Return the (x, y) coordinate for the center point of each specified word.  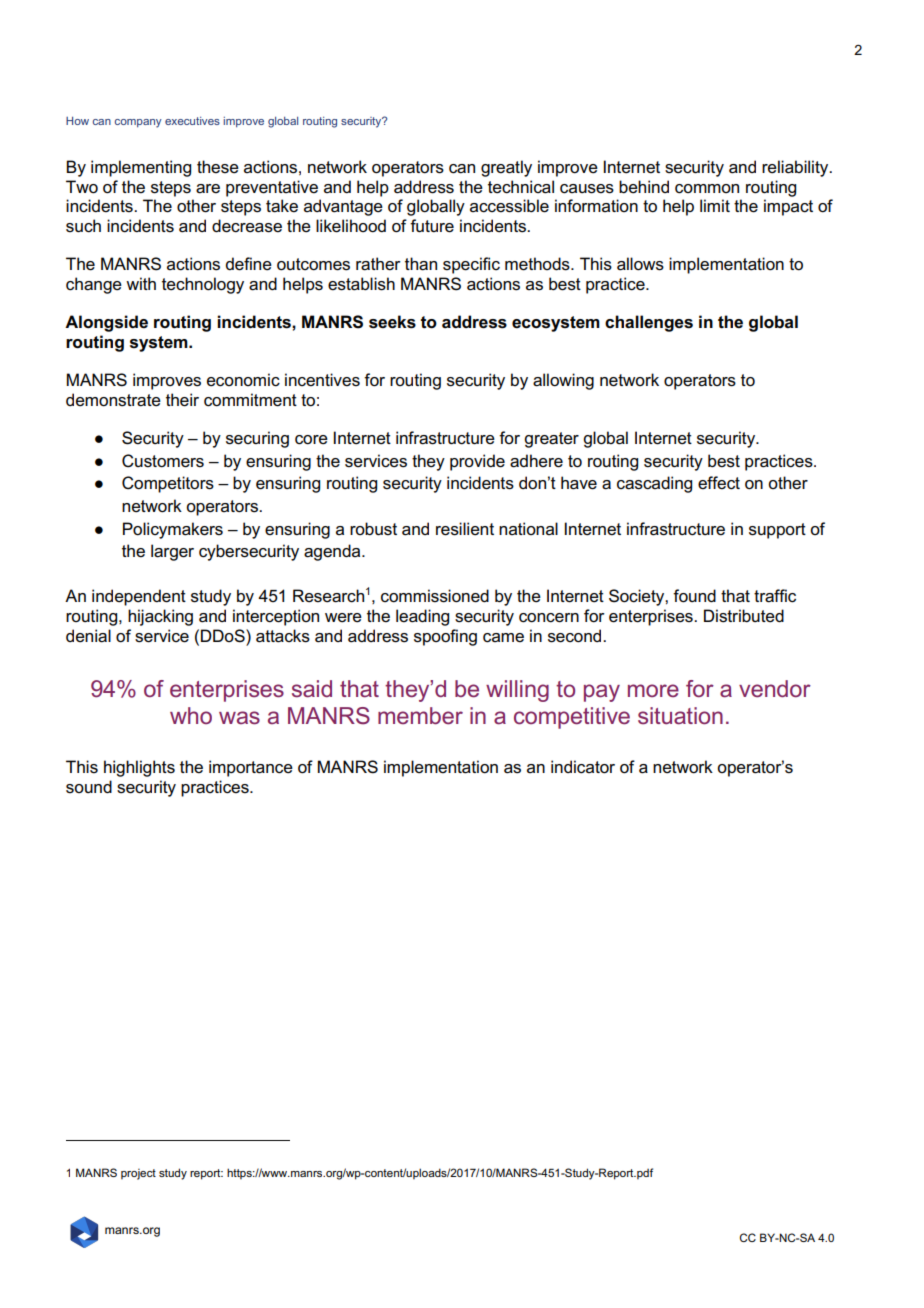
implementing (141, 168)
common (707, 189)
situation (680, 716)
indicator (583, 767)
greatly (506, 168)
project (138, 1174)
